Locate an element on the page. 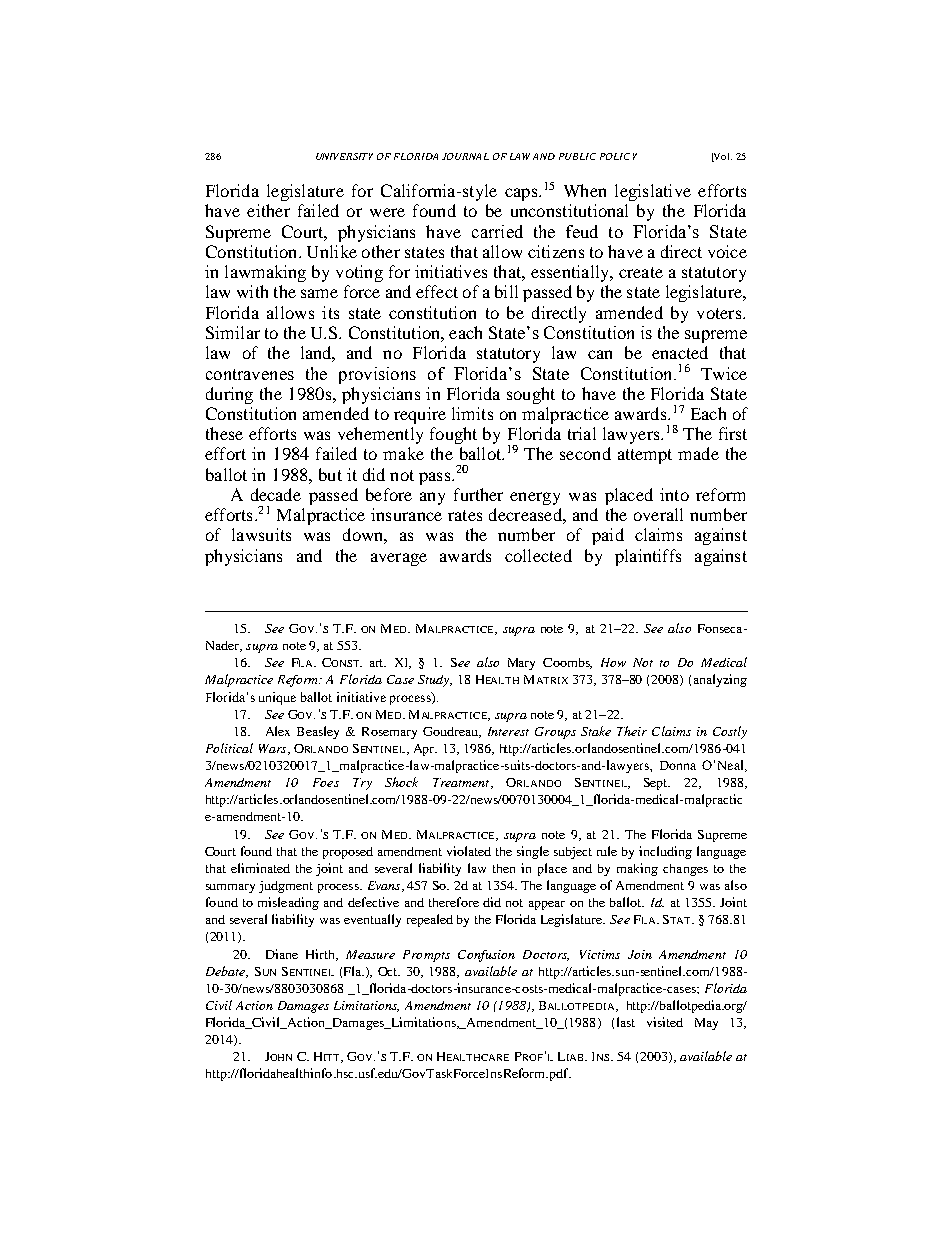  plaintiffs is located at coordinates (648, 557).
